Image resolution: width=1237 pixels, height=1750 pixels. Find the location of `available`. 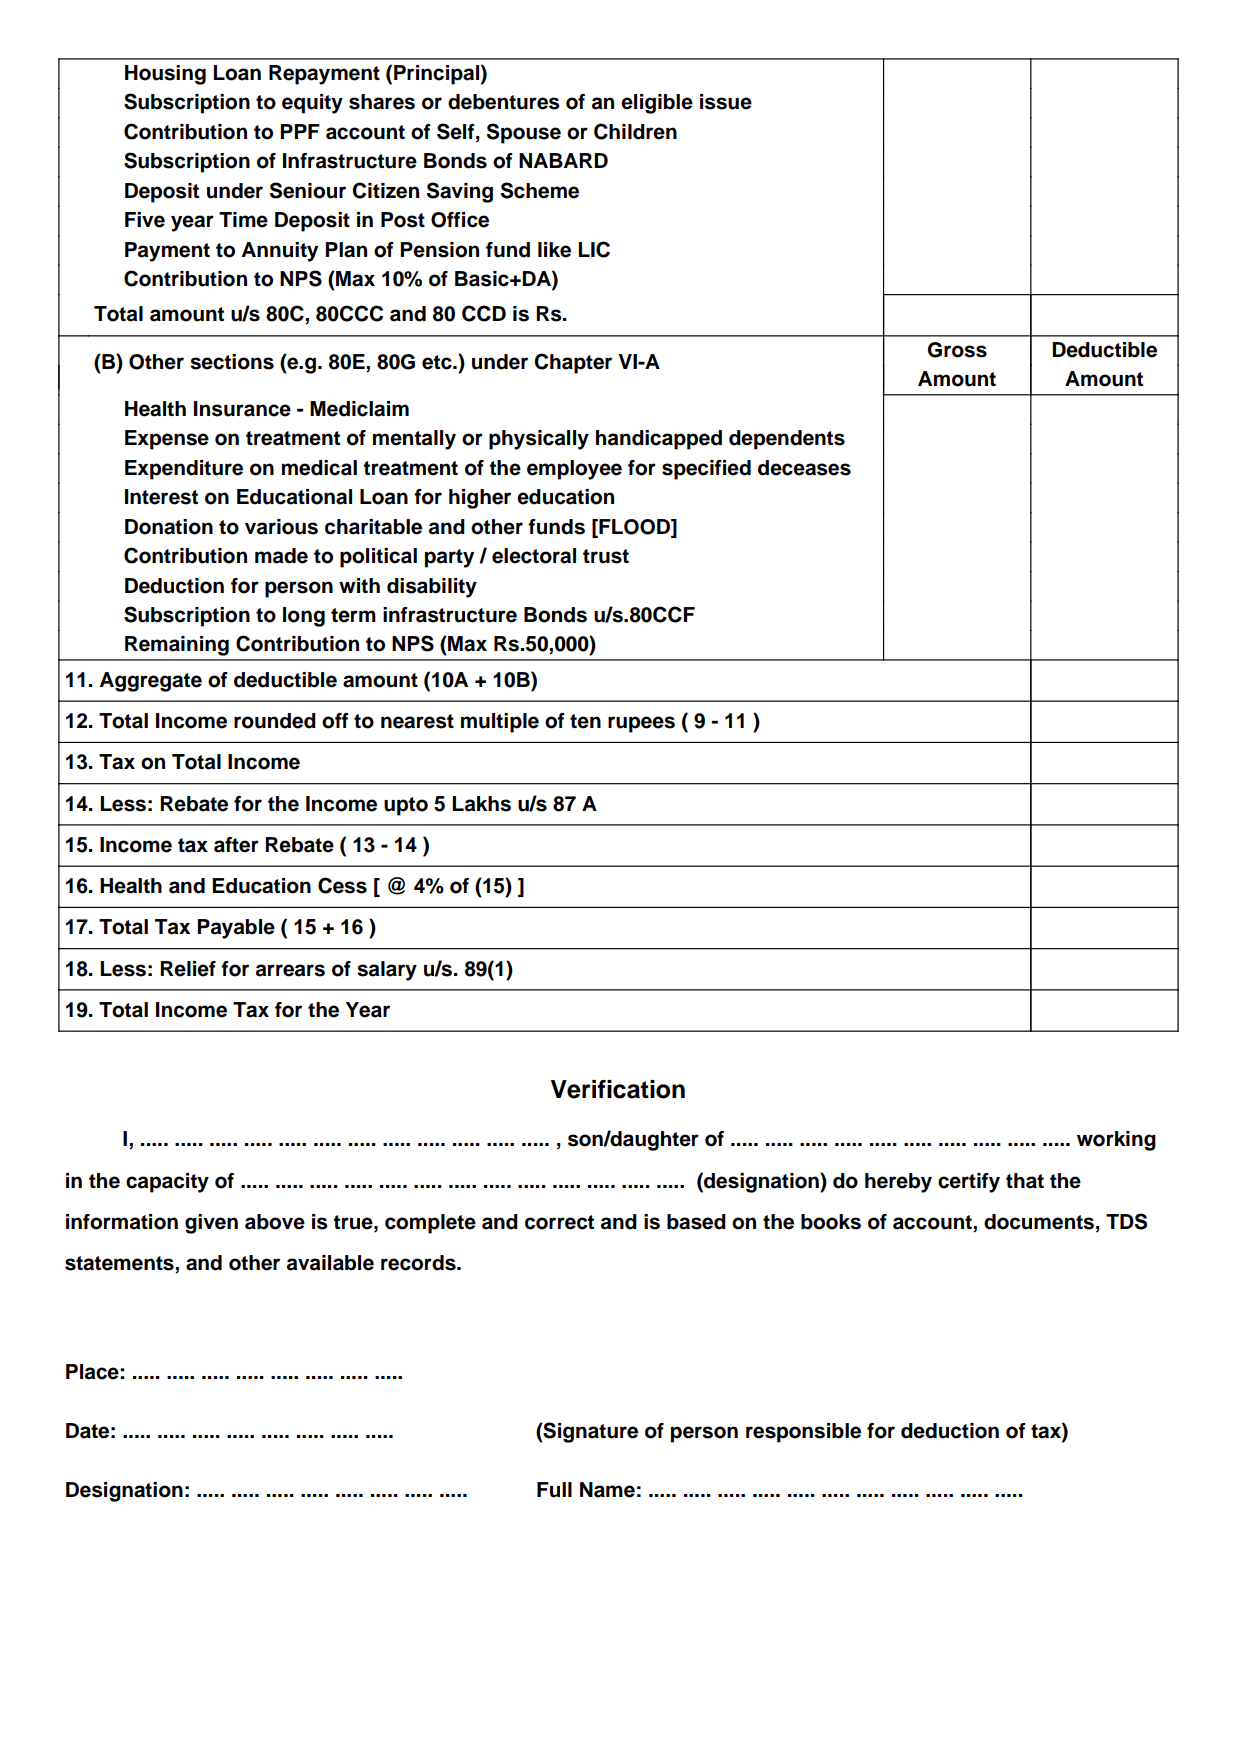

available is located at coordinates (330, 1263).
